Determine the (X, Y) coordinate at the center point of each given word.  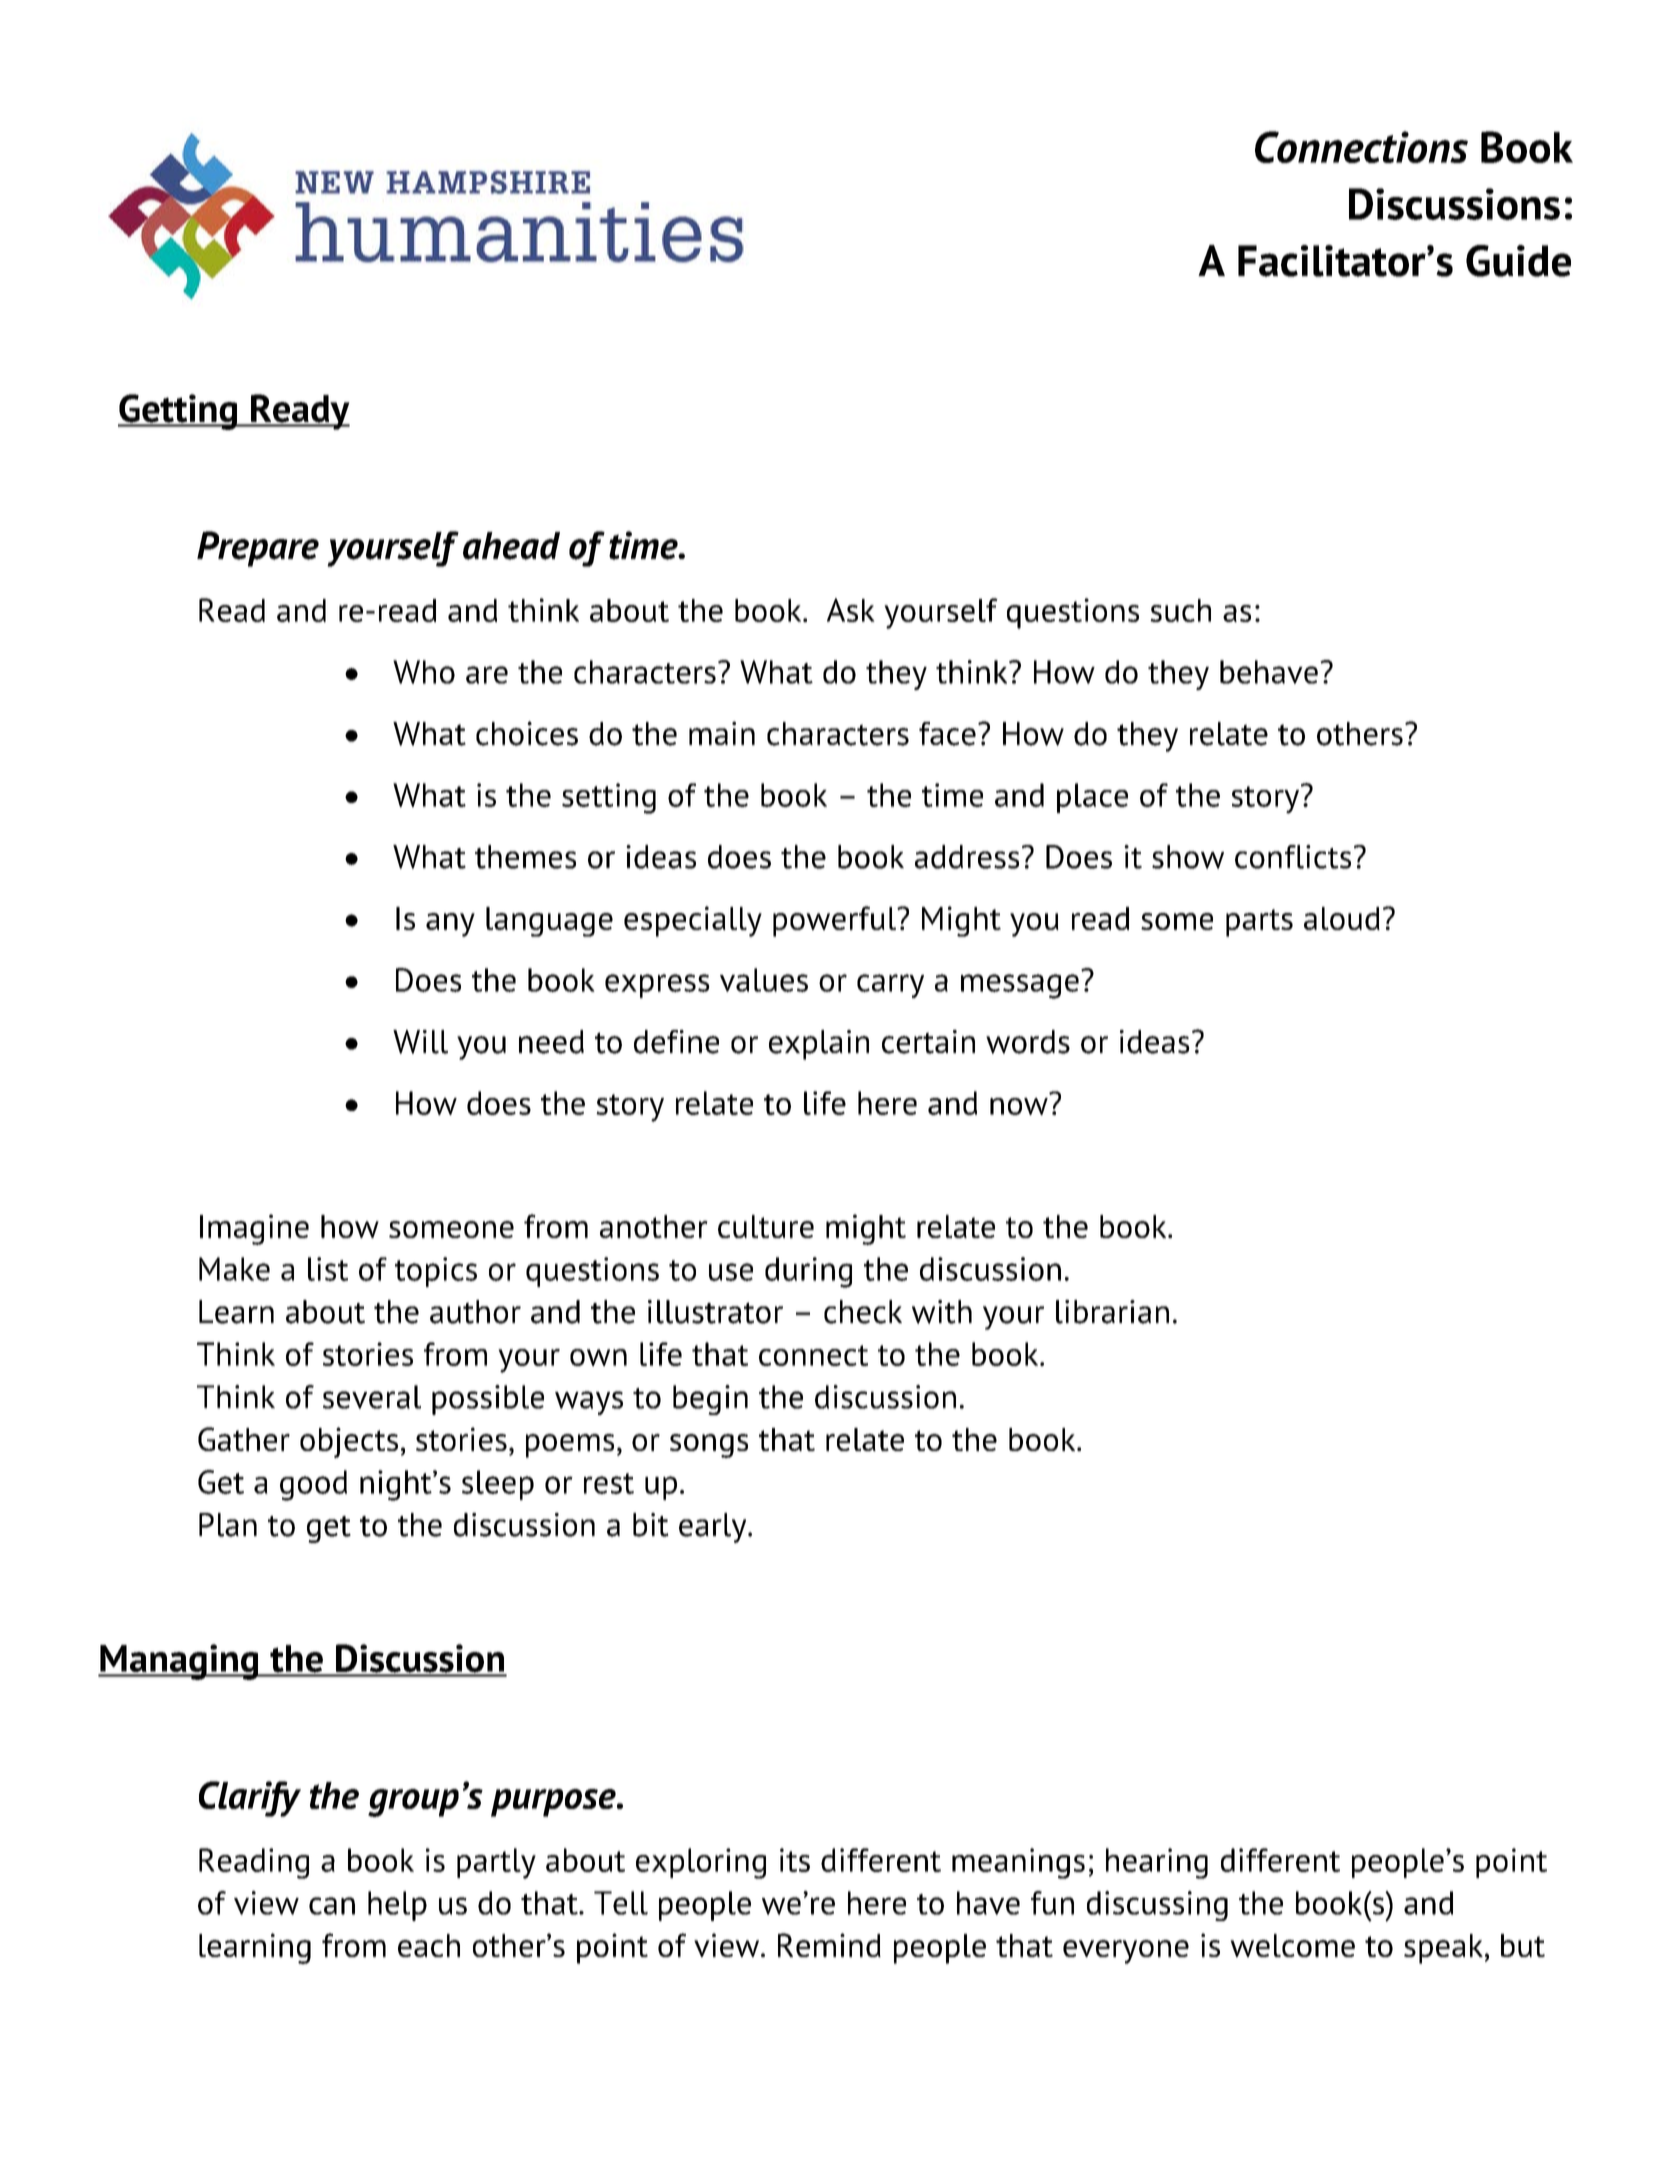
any (450, 925)
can (332, 1906)
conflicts (1293, 857)
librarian (1112, 1312)
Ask (851, 610)
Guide (1518, 261)
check (863, 1312)
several (372, 1397)
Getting (178, 412)
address (967, 857)
